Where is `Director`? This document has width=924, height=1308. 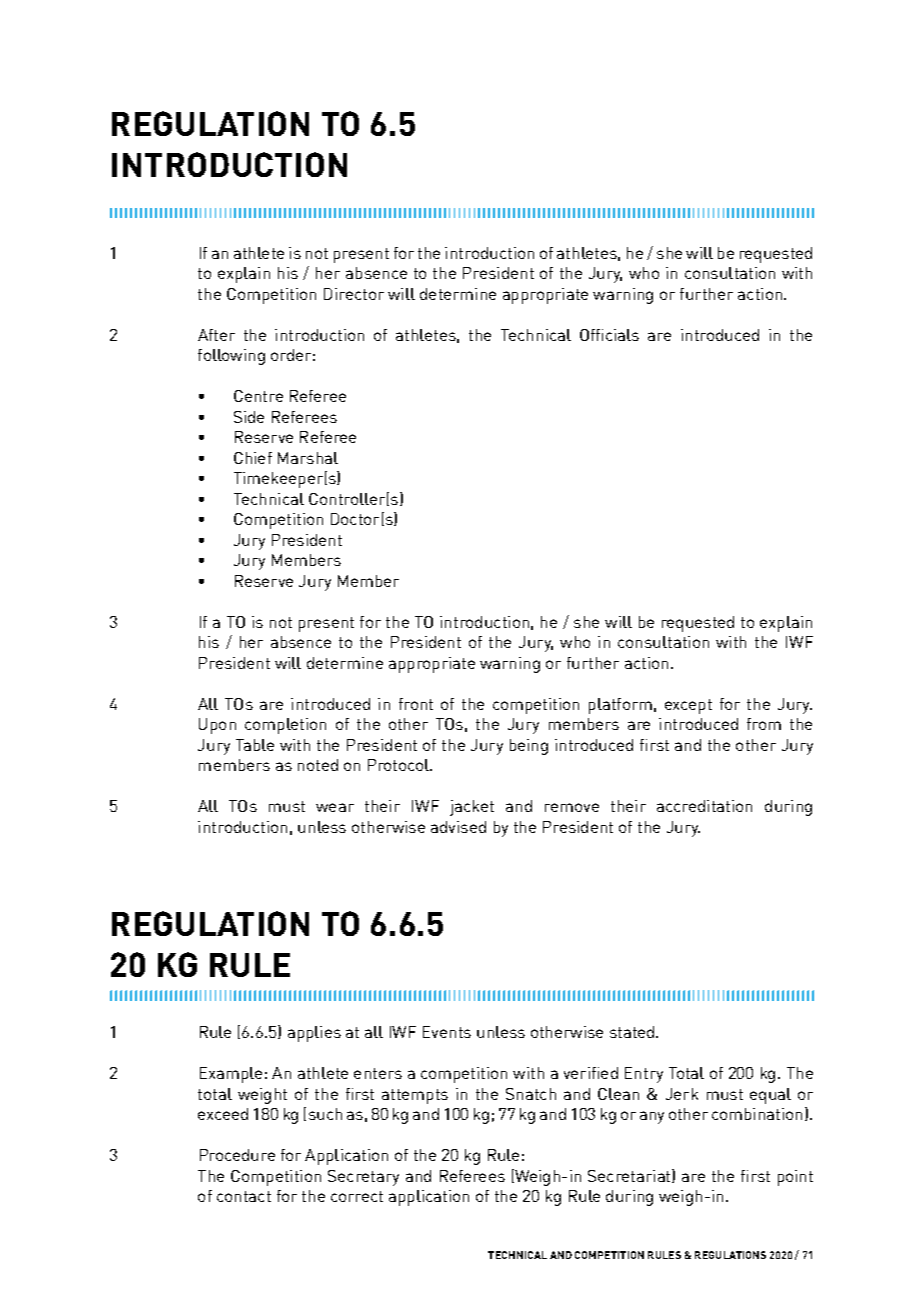 Director is located at coordinates (354, 294).
